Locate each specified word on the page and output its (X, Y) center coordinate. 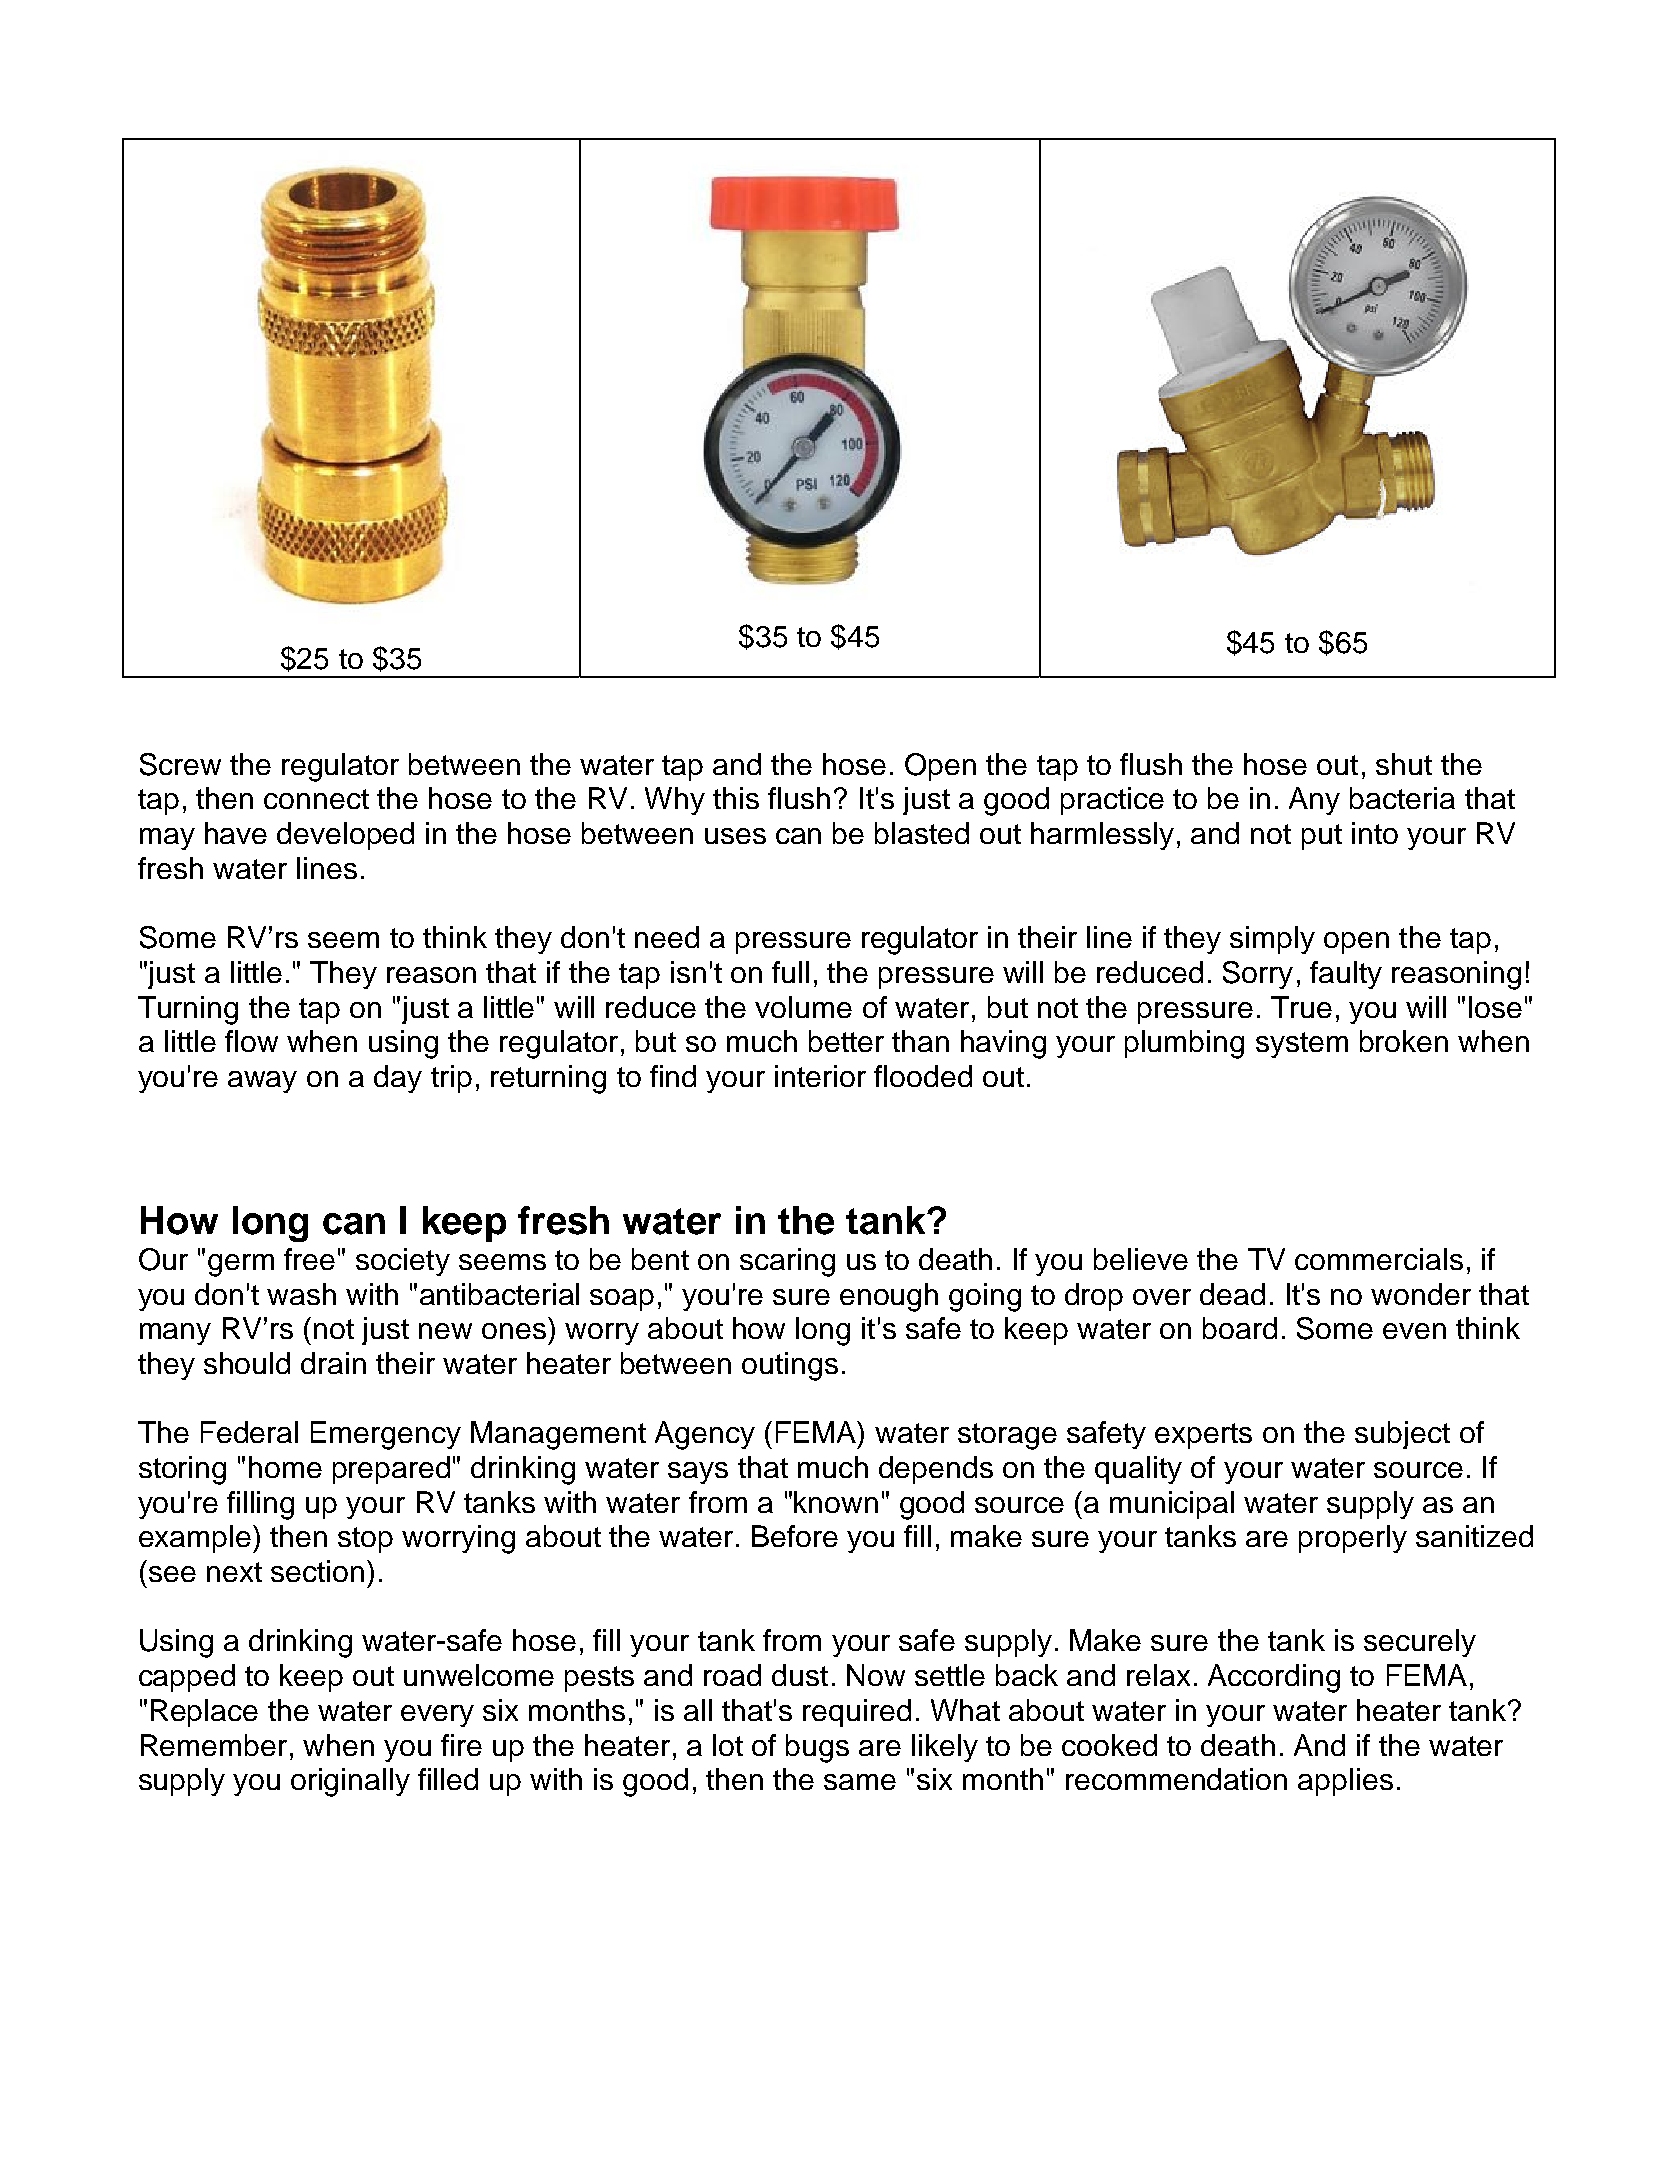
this (736, 798)
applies (1345, 1782)
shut (1404, 764)
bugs (817, 1748)
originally (350, 1782)
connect (316, 799)
